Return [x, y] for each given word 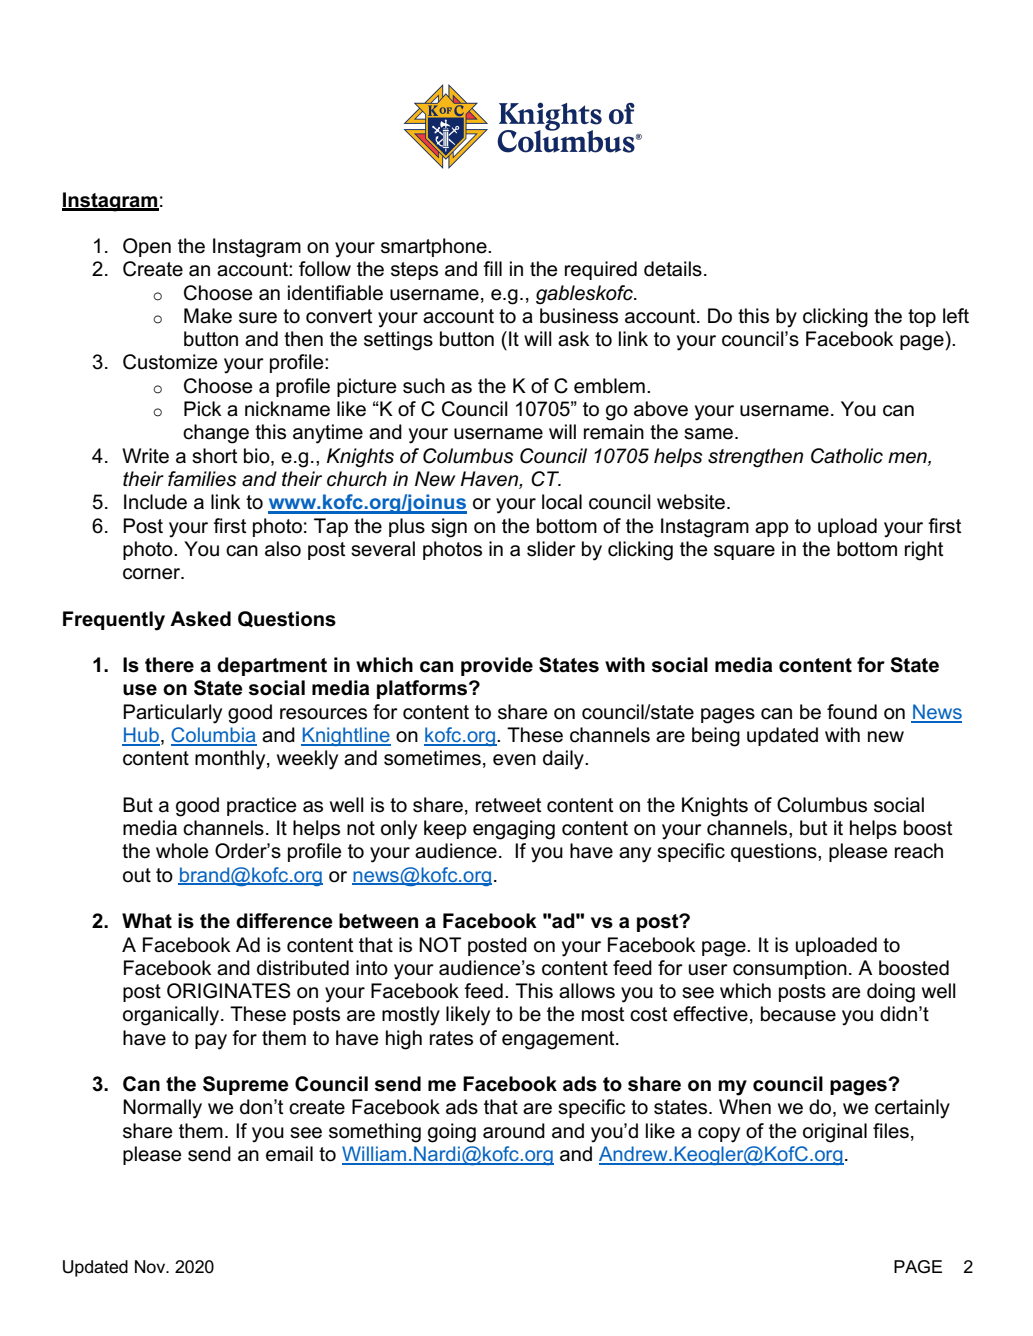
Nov [151, 1266]
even [514, 760]
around [514, 1131]
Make [208, 316]
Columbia [214, 736]
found [852, 712]
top [922, 318]
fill [492, 268]
